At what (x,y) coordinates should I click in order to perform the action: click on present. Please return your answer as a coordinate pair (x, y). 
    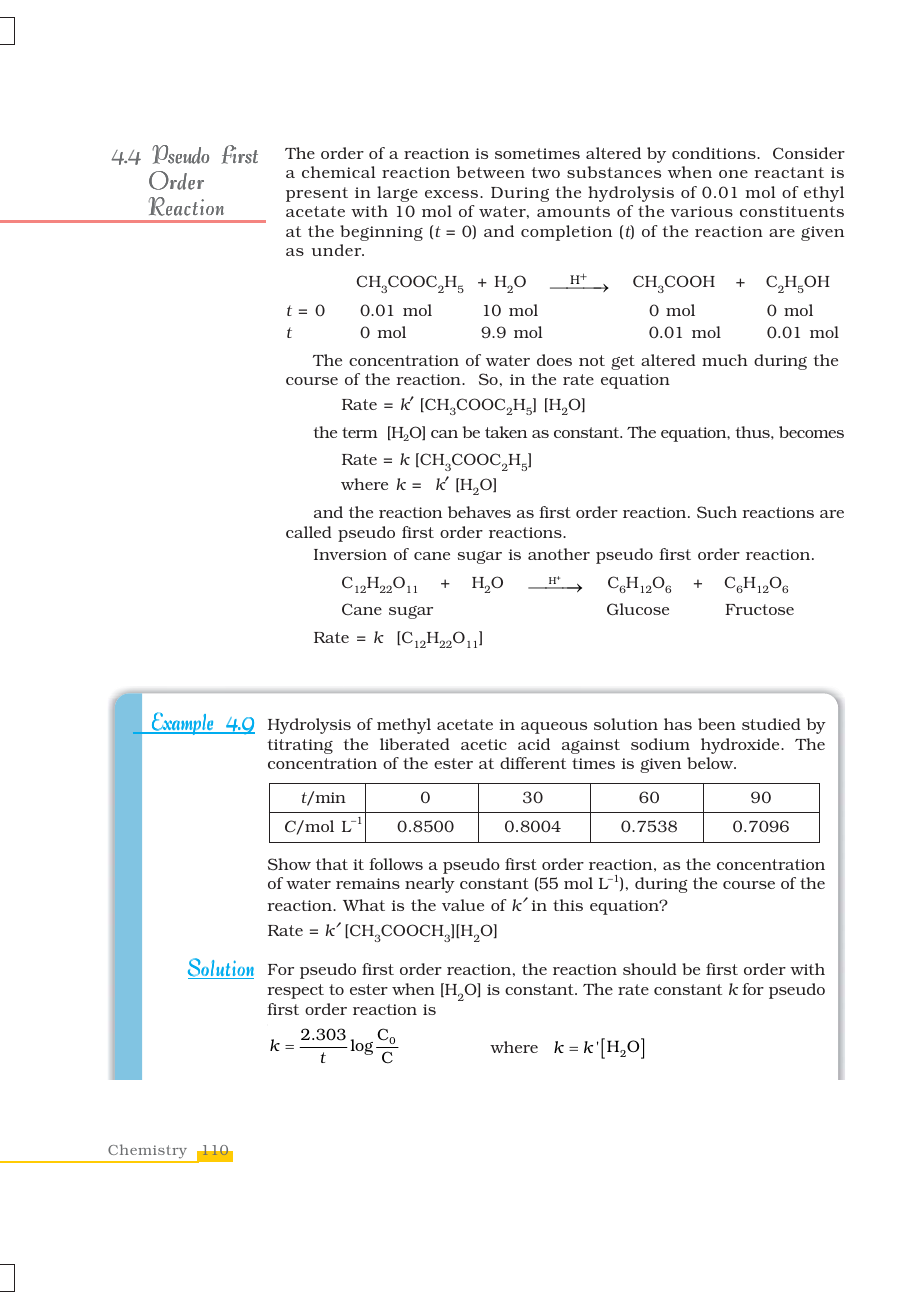
    Looking at the image, I should click on (317, 194).
